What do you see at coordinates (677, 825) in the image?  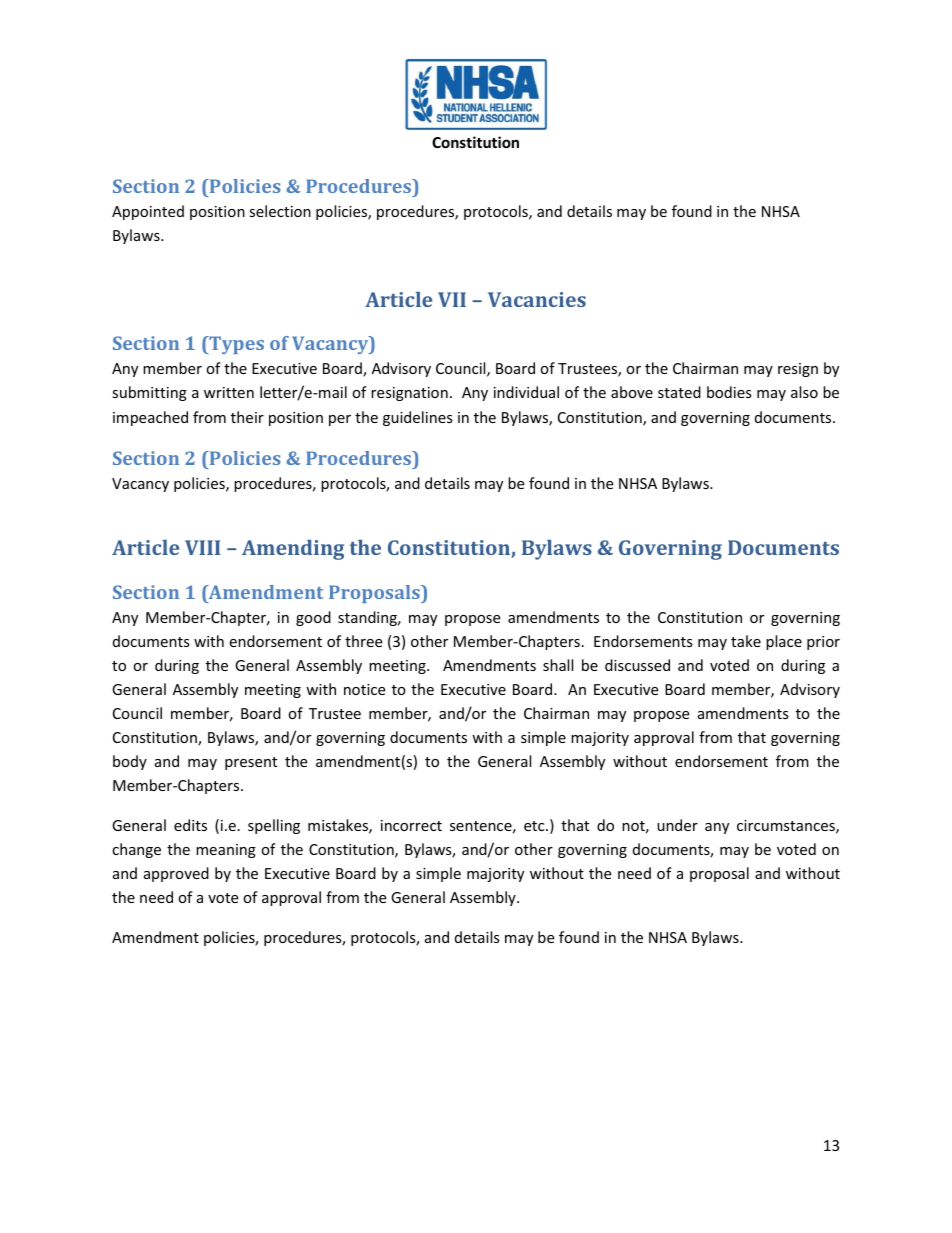 I see `under` at bounding box center [677, 825].
